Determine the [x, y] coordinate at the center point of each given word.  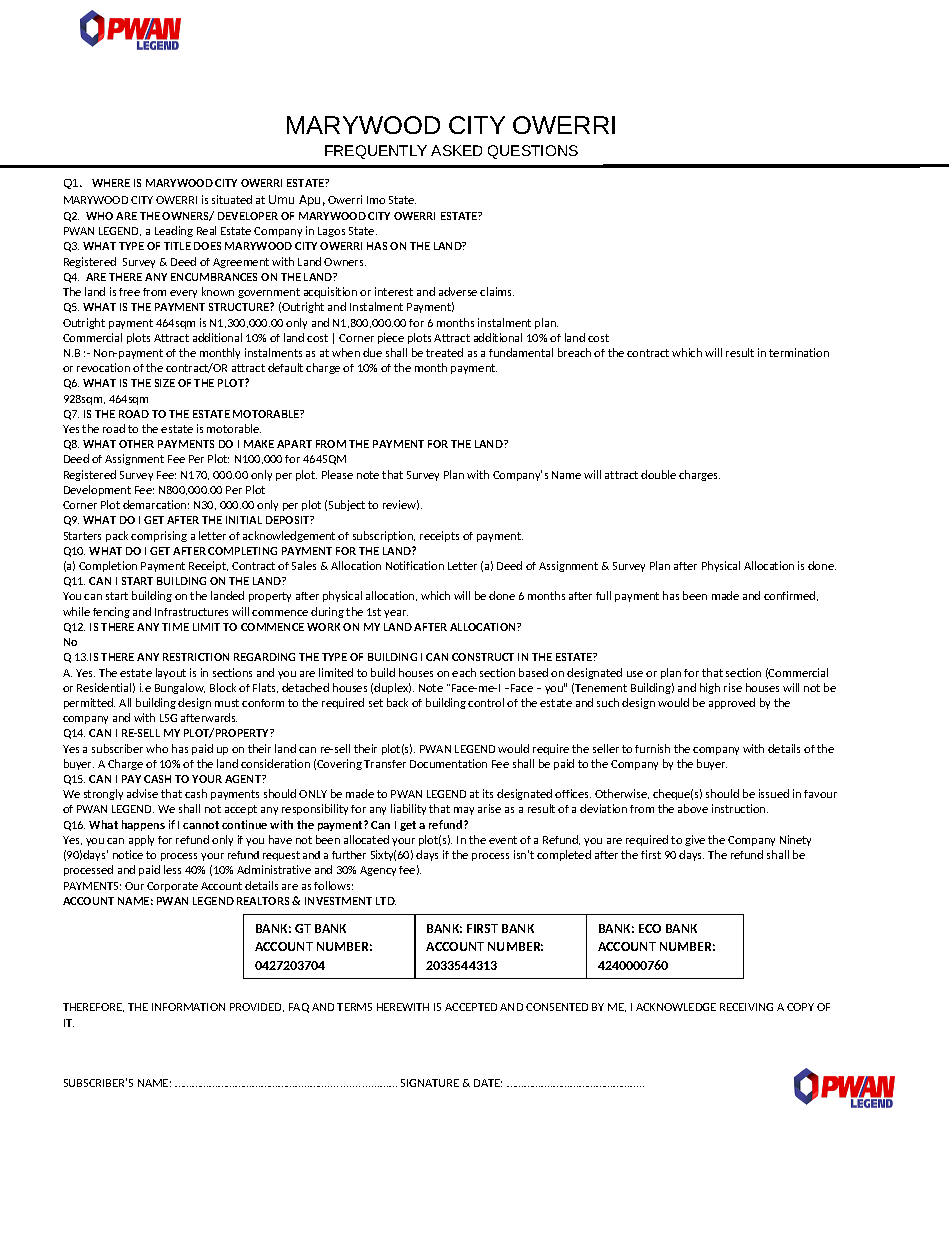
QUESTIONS [533, 152]
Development [97, 490]
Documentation [448, 763]
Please [337, 474]
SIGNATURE [430, 1083]
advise [142, 793]
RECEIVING [746, 1007]
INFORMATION [188, 1007]
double [658, 474]
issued [774, 793]
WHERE [111, 183]
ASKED [456, 150]
